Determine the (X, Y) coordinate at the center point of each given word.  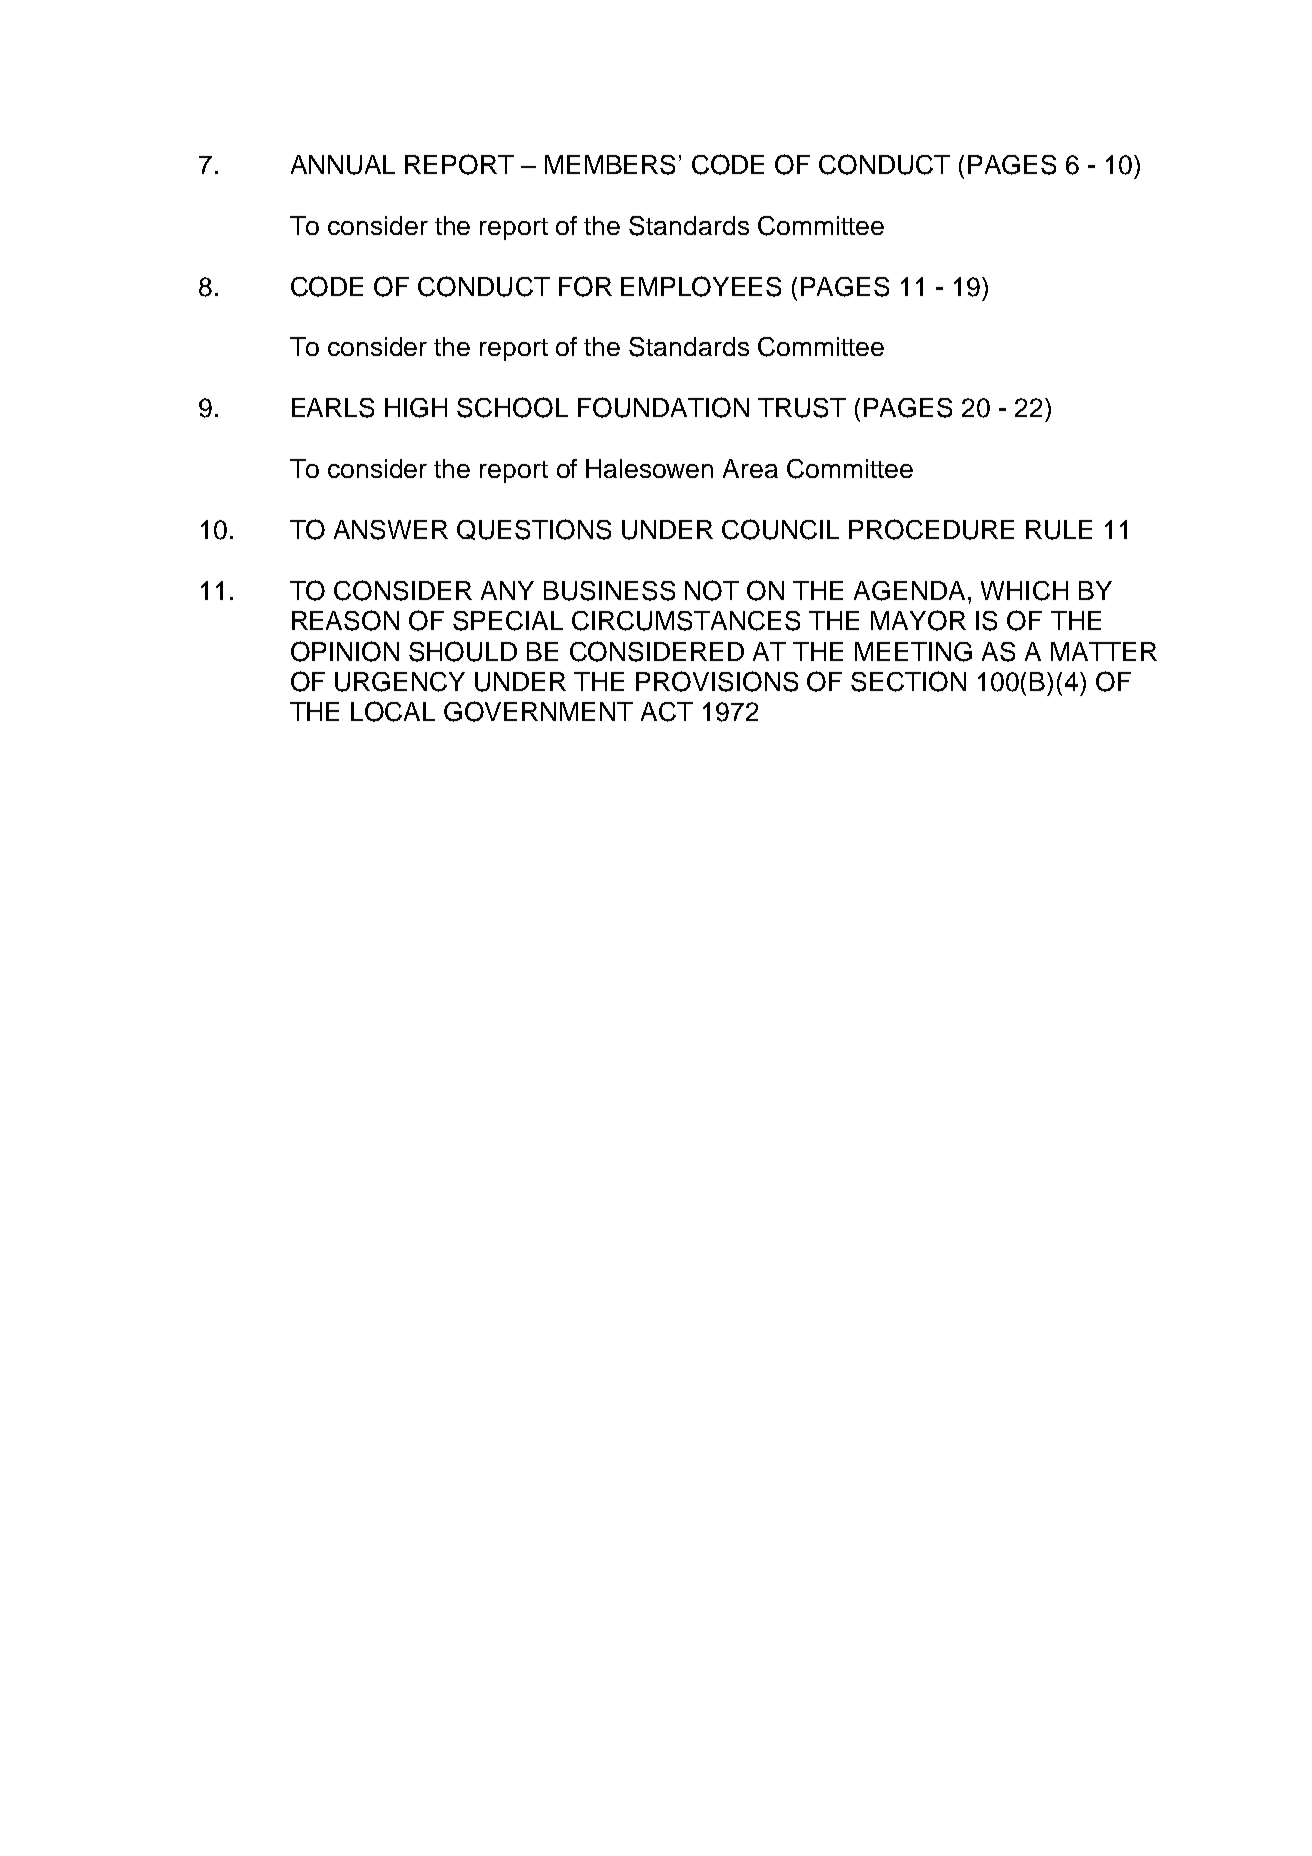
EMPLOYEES (701, 286)
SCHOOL (512, 407)
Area (750, 468)
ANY (507, 590)
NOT (712, 590)
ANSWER (391, 530)
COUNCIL (780, 529)
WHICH (1024, 591)
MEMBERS (610, 165)
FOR (585, 286)
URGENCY (400, 682)
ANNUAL (343, 165)
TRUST (802, 408)
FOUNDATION (663, 407)
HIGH (416, 408)
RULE (1059, 530)
